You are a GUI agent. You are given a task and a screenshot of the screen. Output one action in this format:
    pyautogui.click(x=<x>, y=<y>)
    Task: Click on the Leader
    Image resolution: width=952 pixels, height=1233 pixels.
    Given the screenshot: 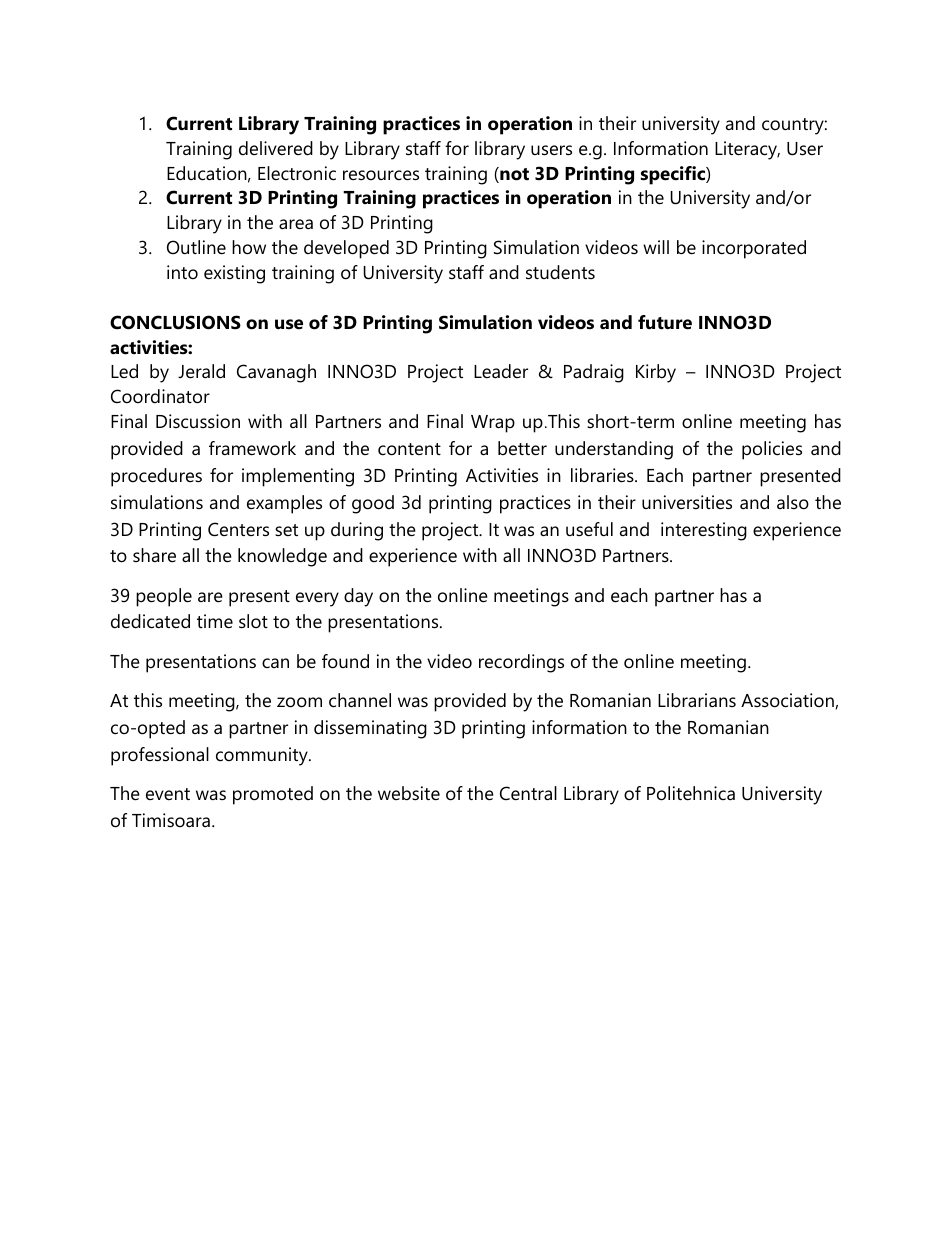 What is the action you would take?
    pyautogui.click(x=501, y=371)
